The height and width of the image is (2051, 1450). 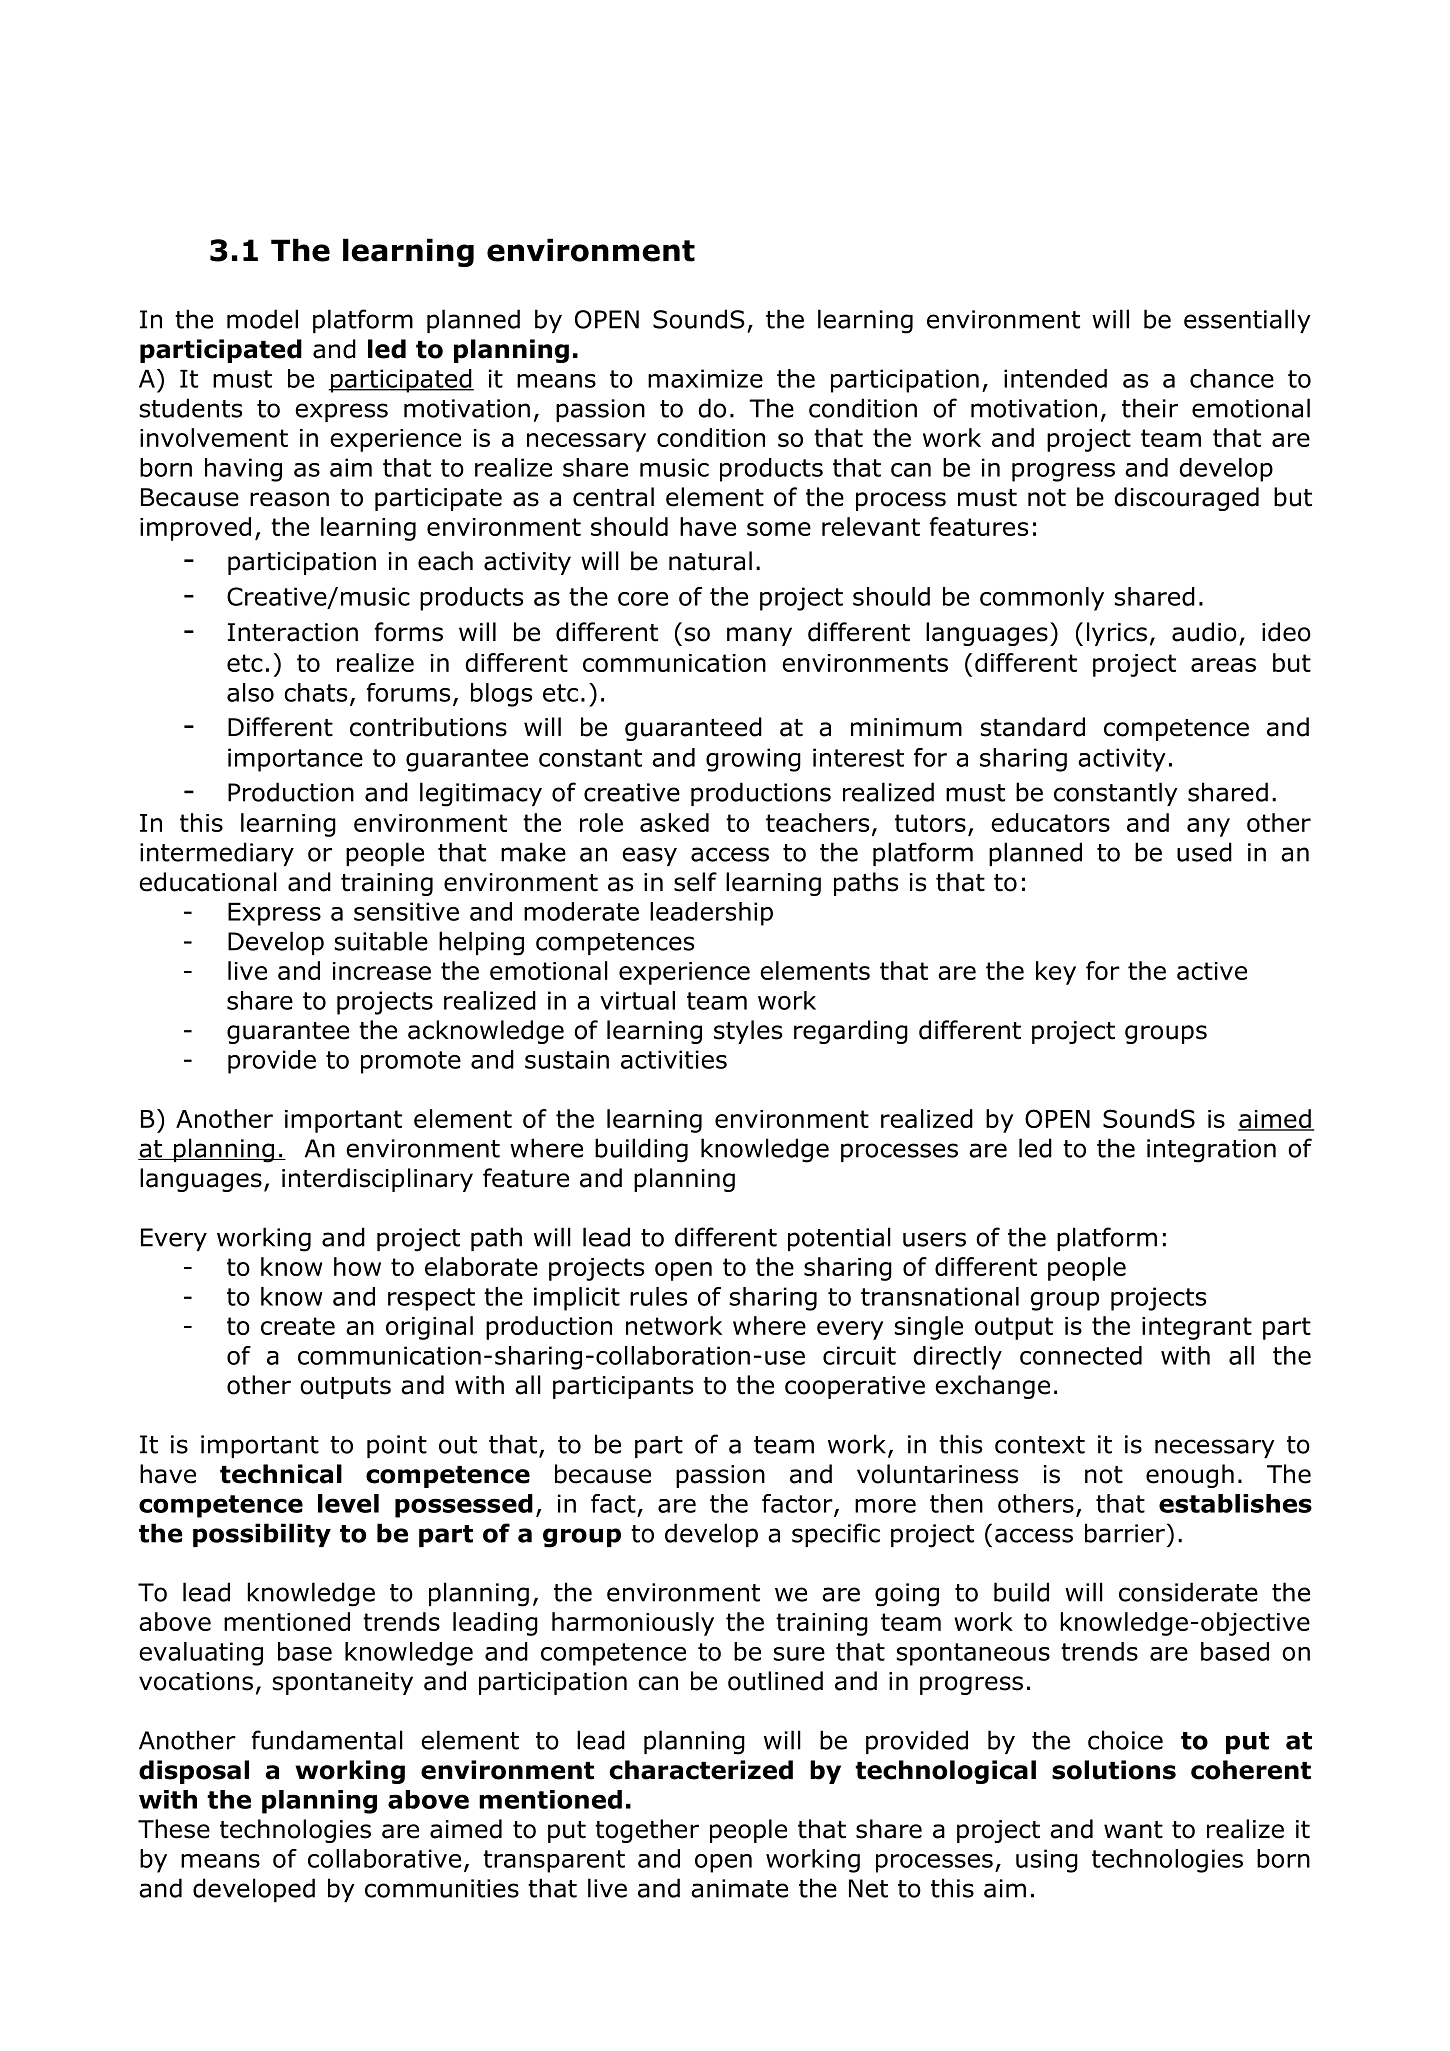 What do you see at coordinates (1150, 408) in the image?
I see `their` at bounding box center [1150, 408].
